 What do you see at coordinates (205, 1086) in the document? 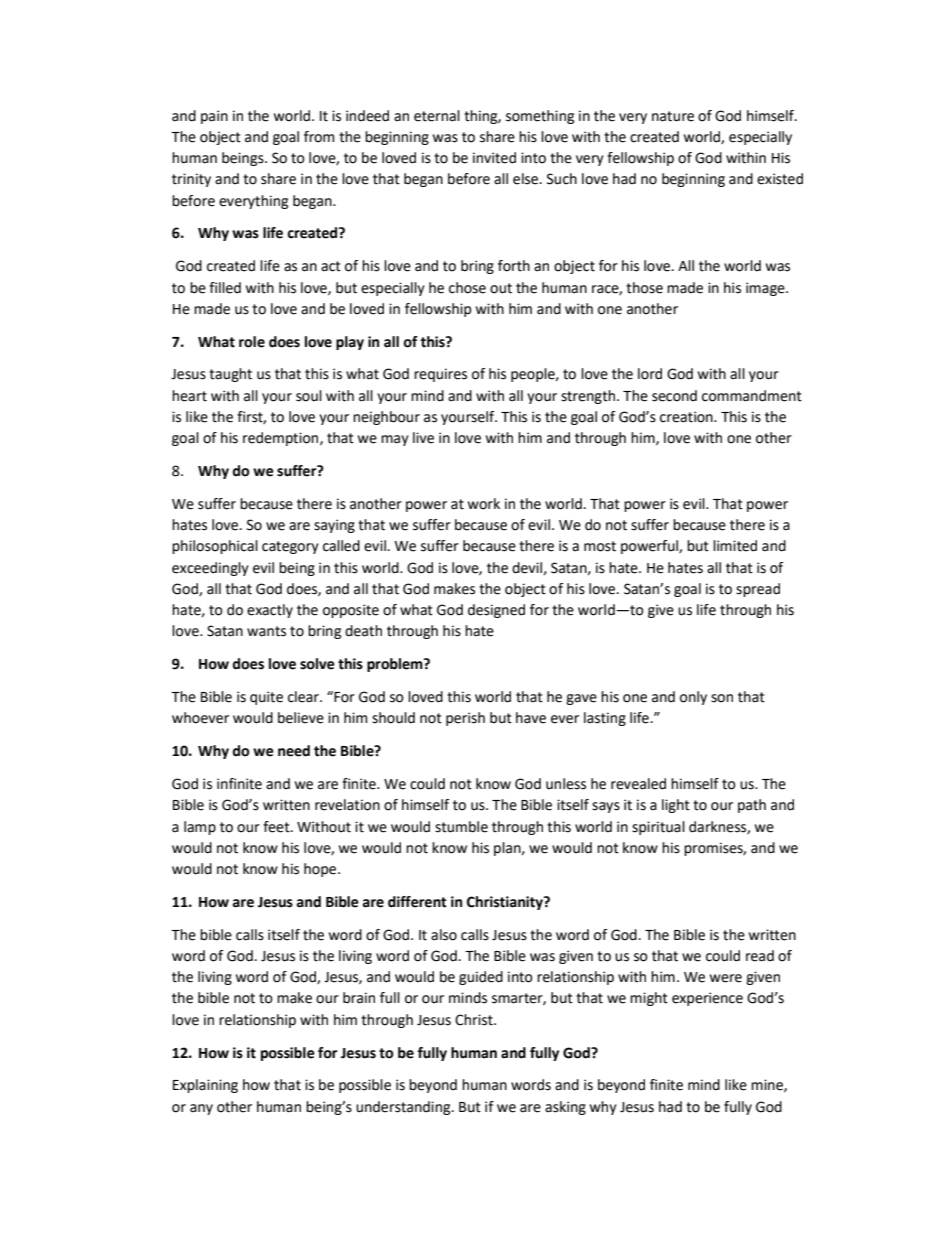
I see `Explaining` at bounding box center [205, 1086].
